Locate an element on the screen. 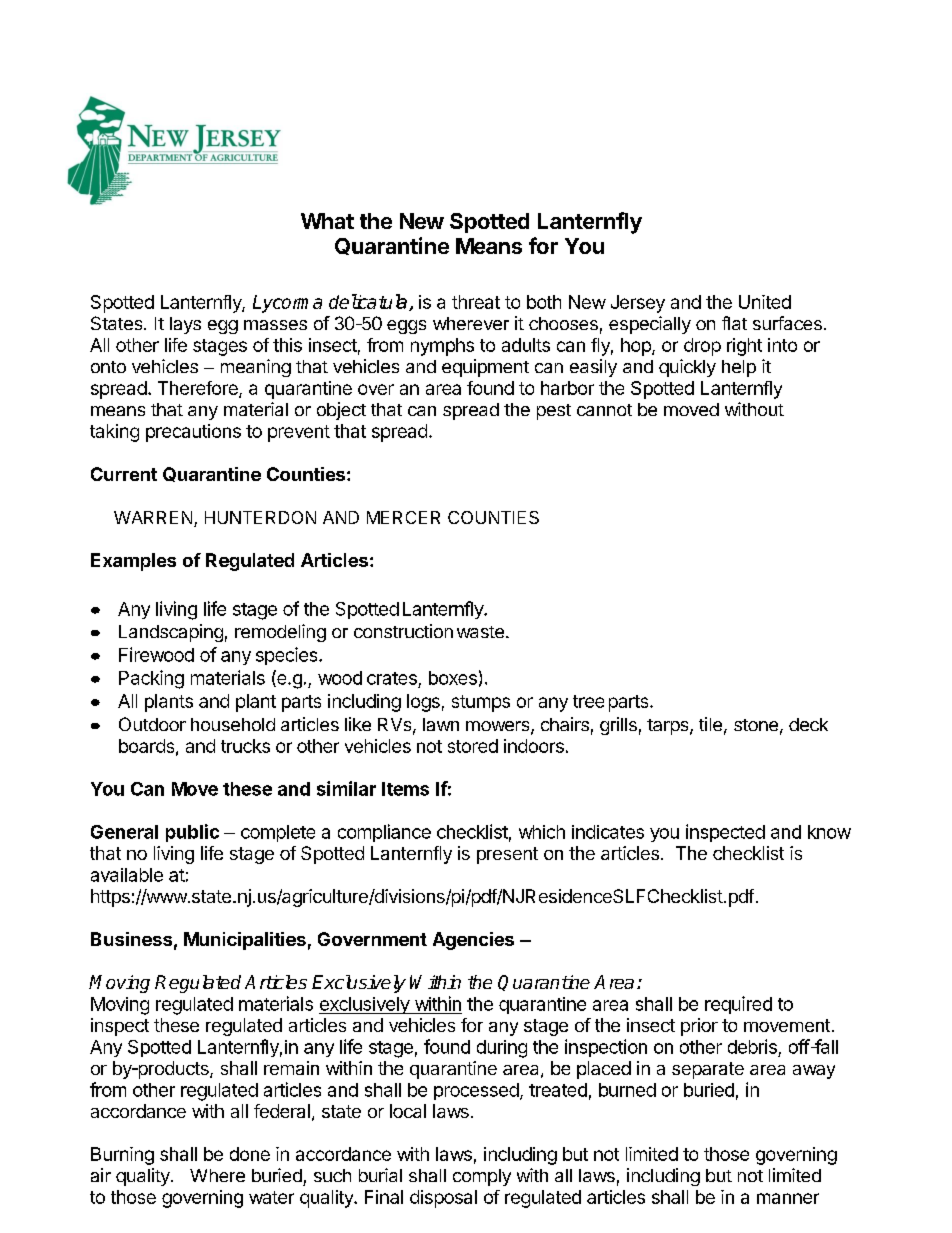 The width and height of the screenshot is (952, 1233). help is located at coordinates (739, 368).
